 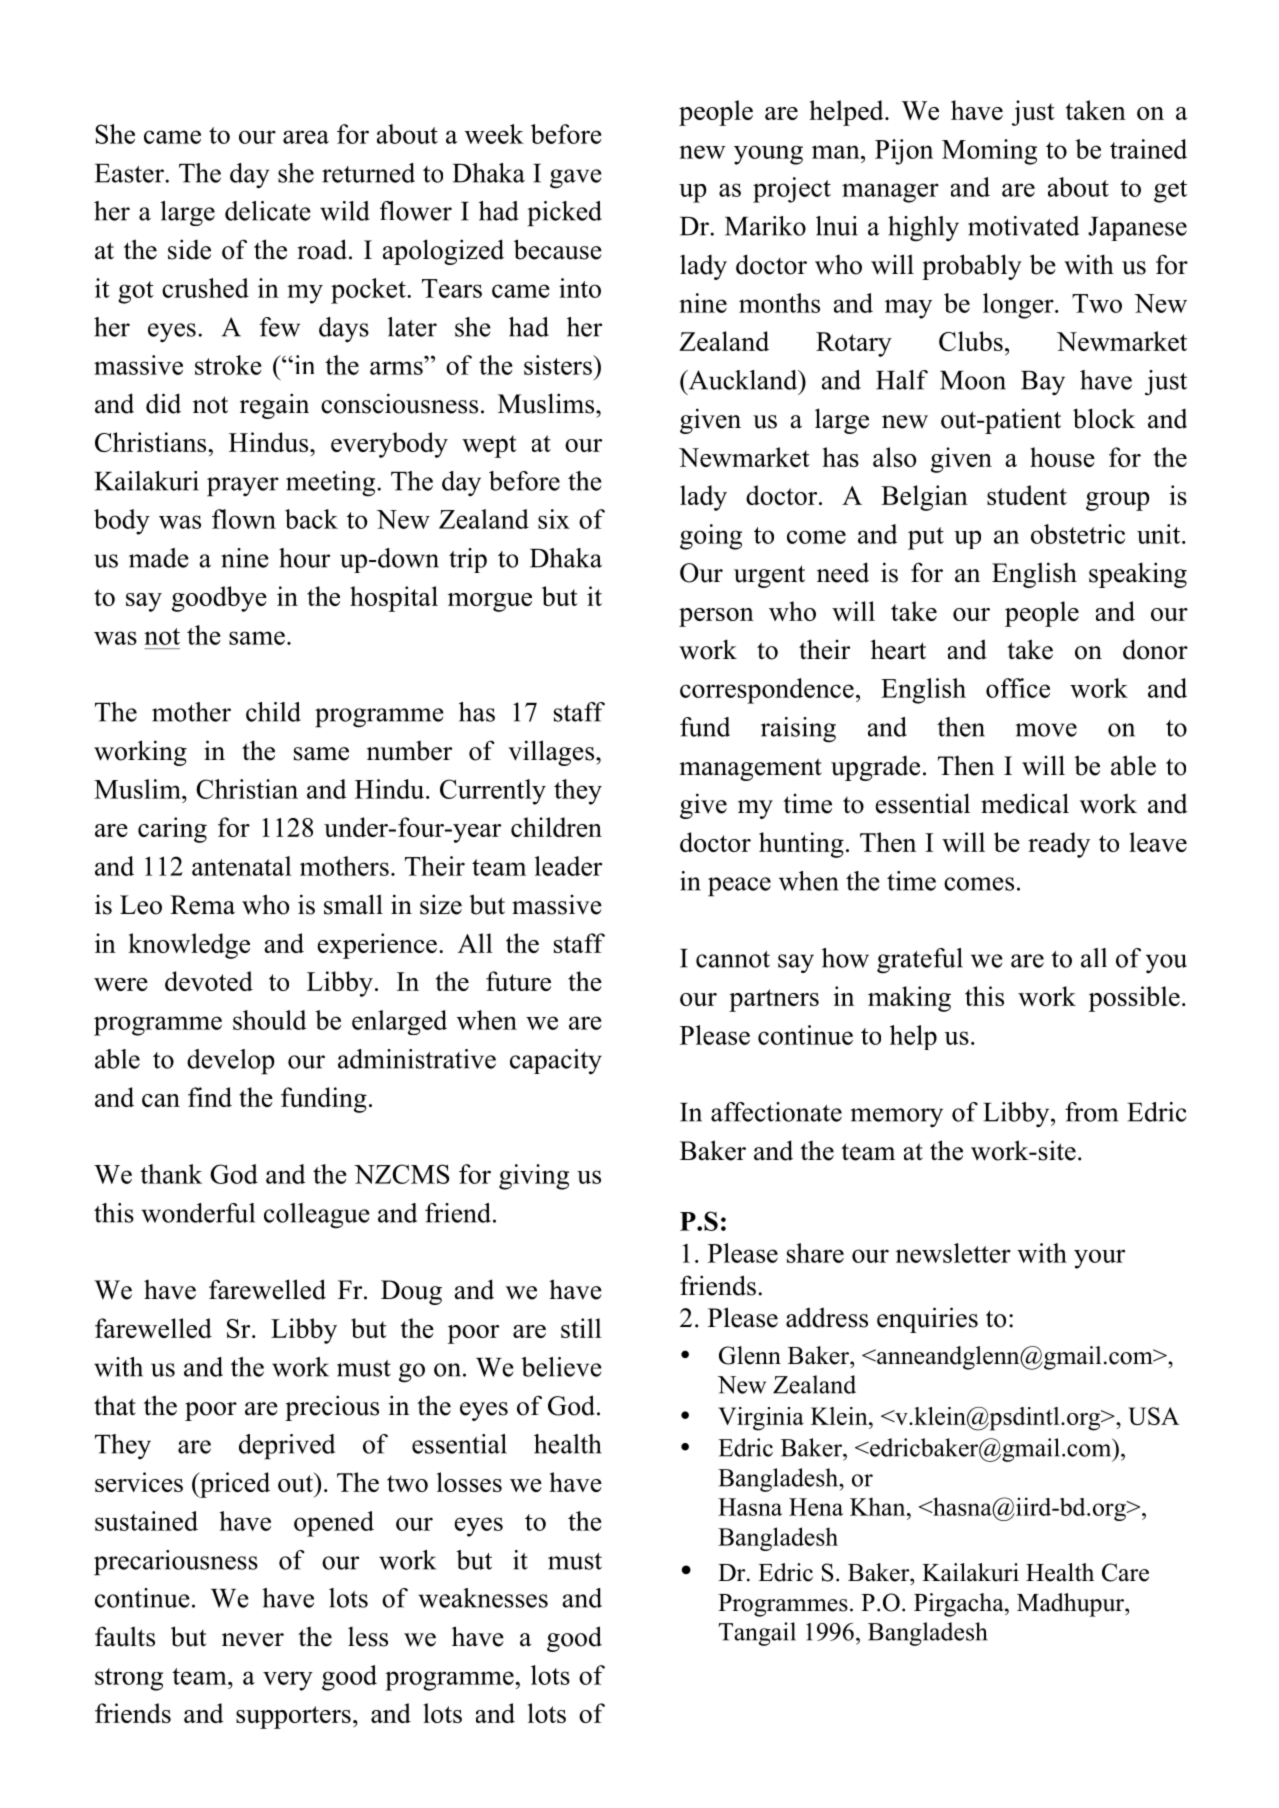 What do you see at coordinates (268, 211) in the document?
I see `delicate` at bounding box center [268, 211].
